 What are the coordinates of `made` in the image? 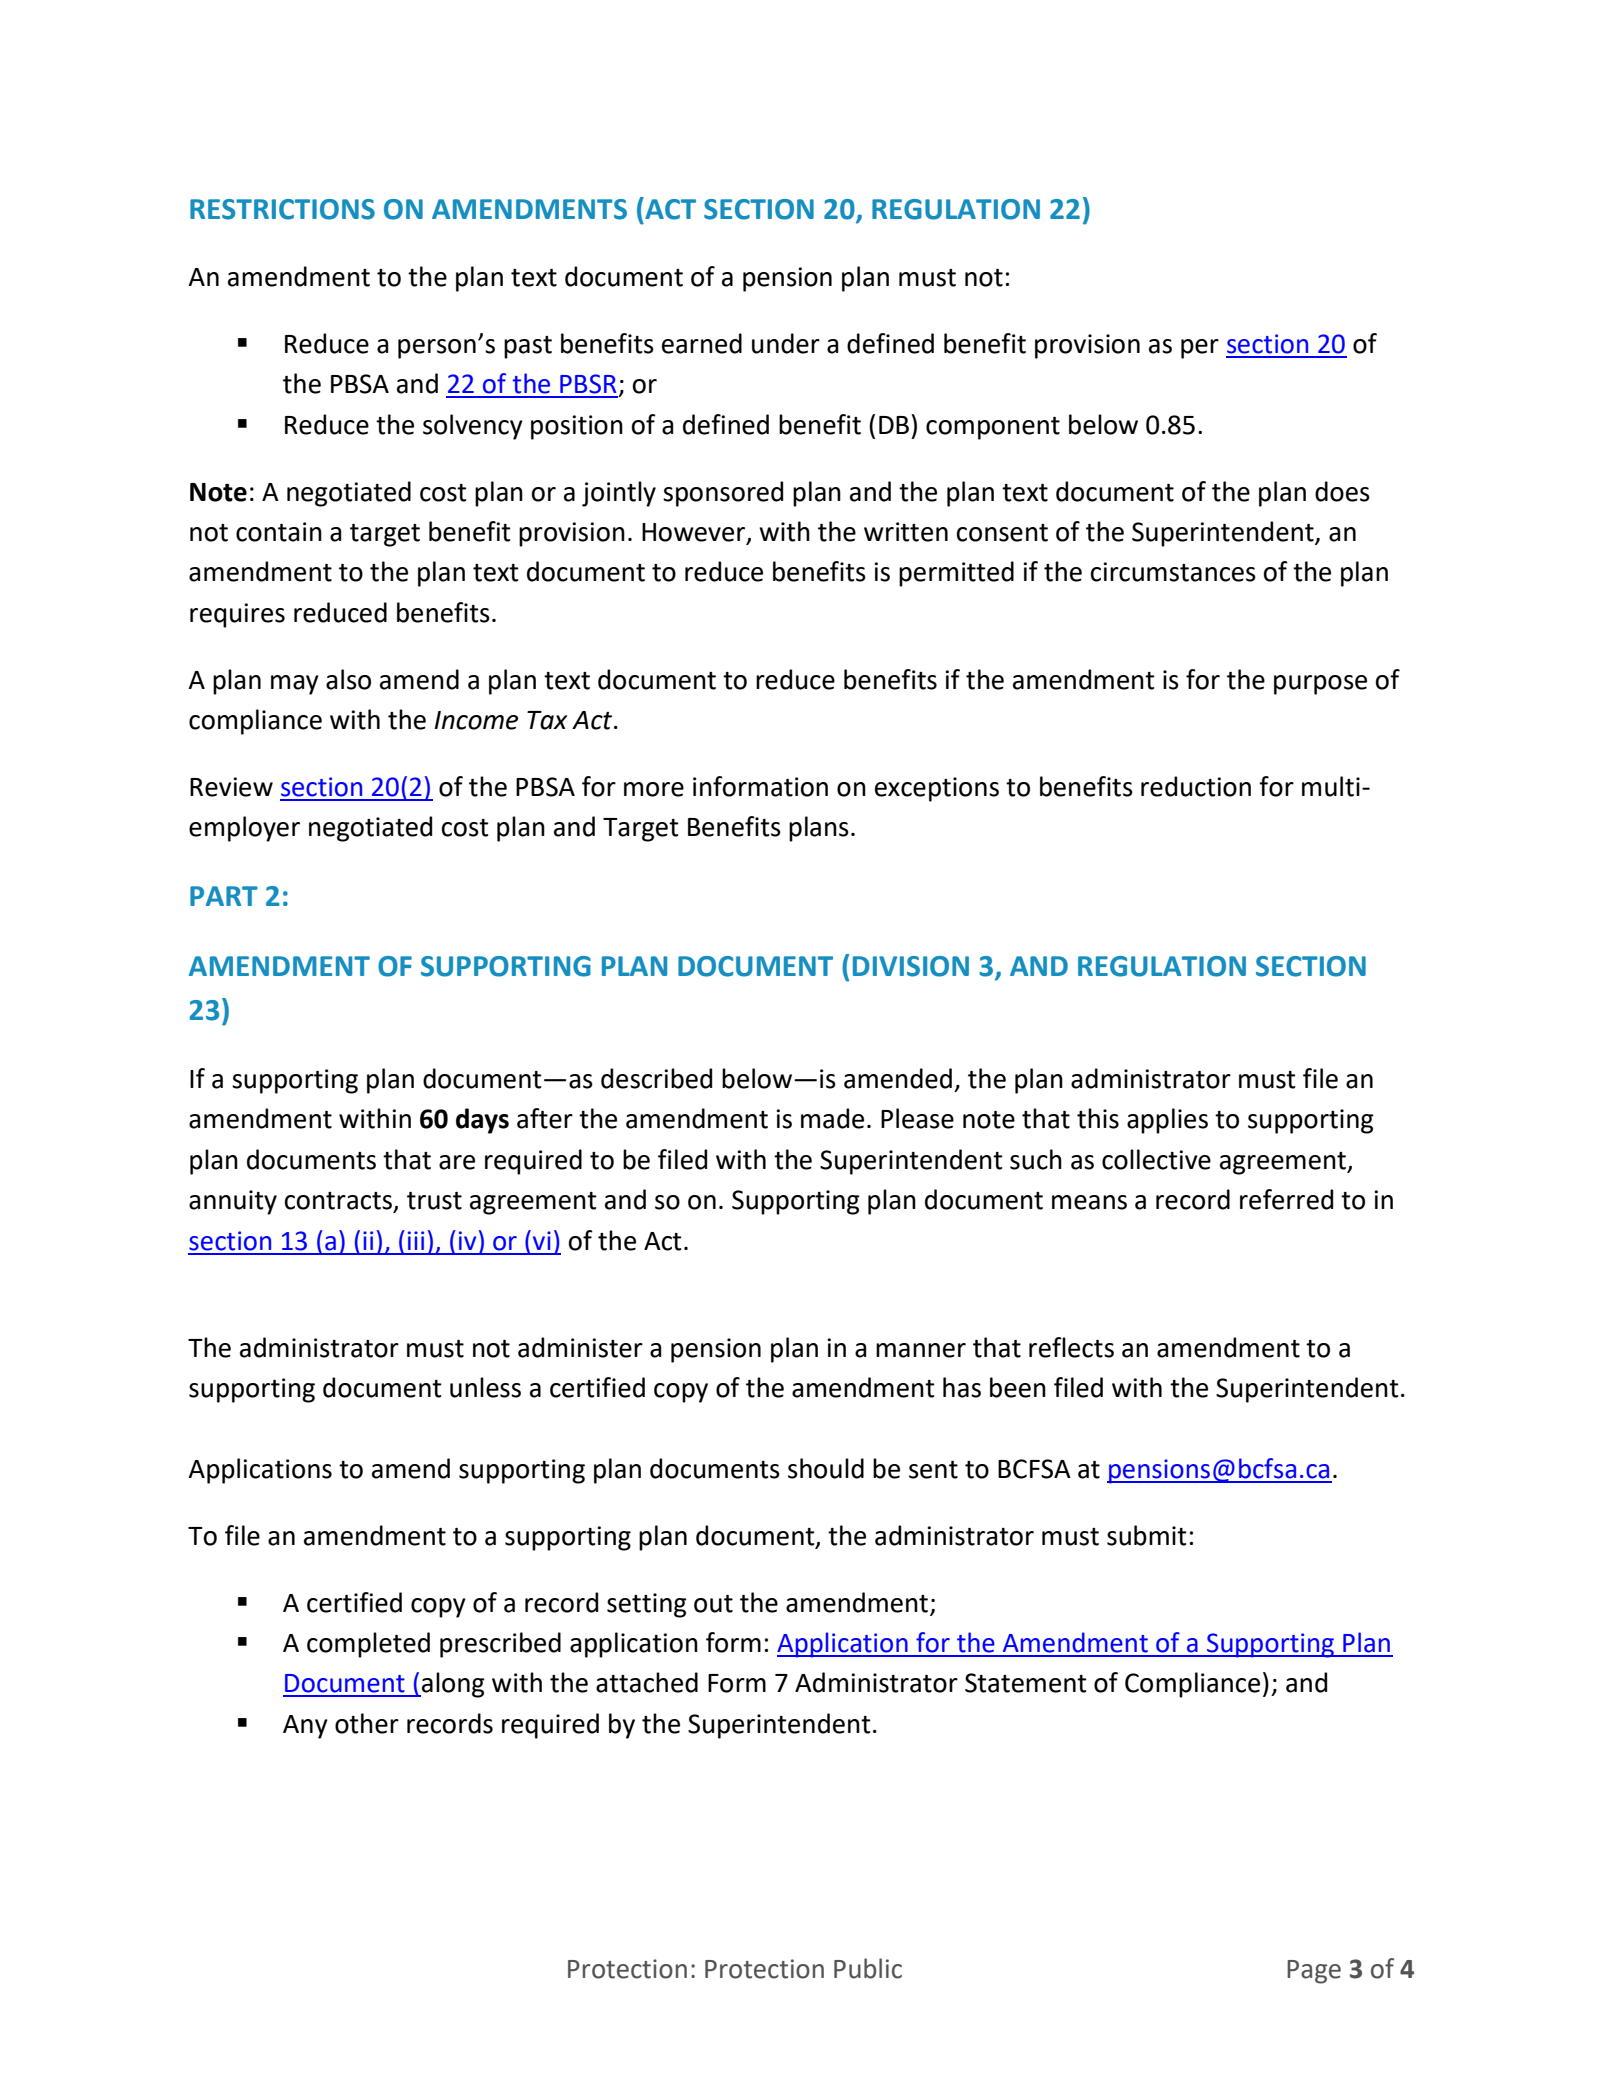 It's located at (832, 1118).
